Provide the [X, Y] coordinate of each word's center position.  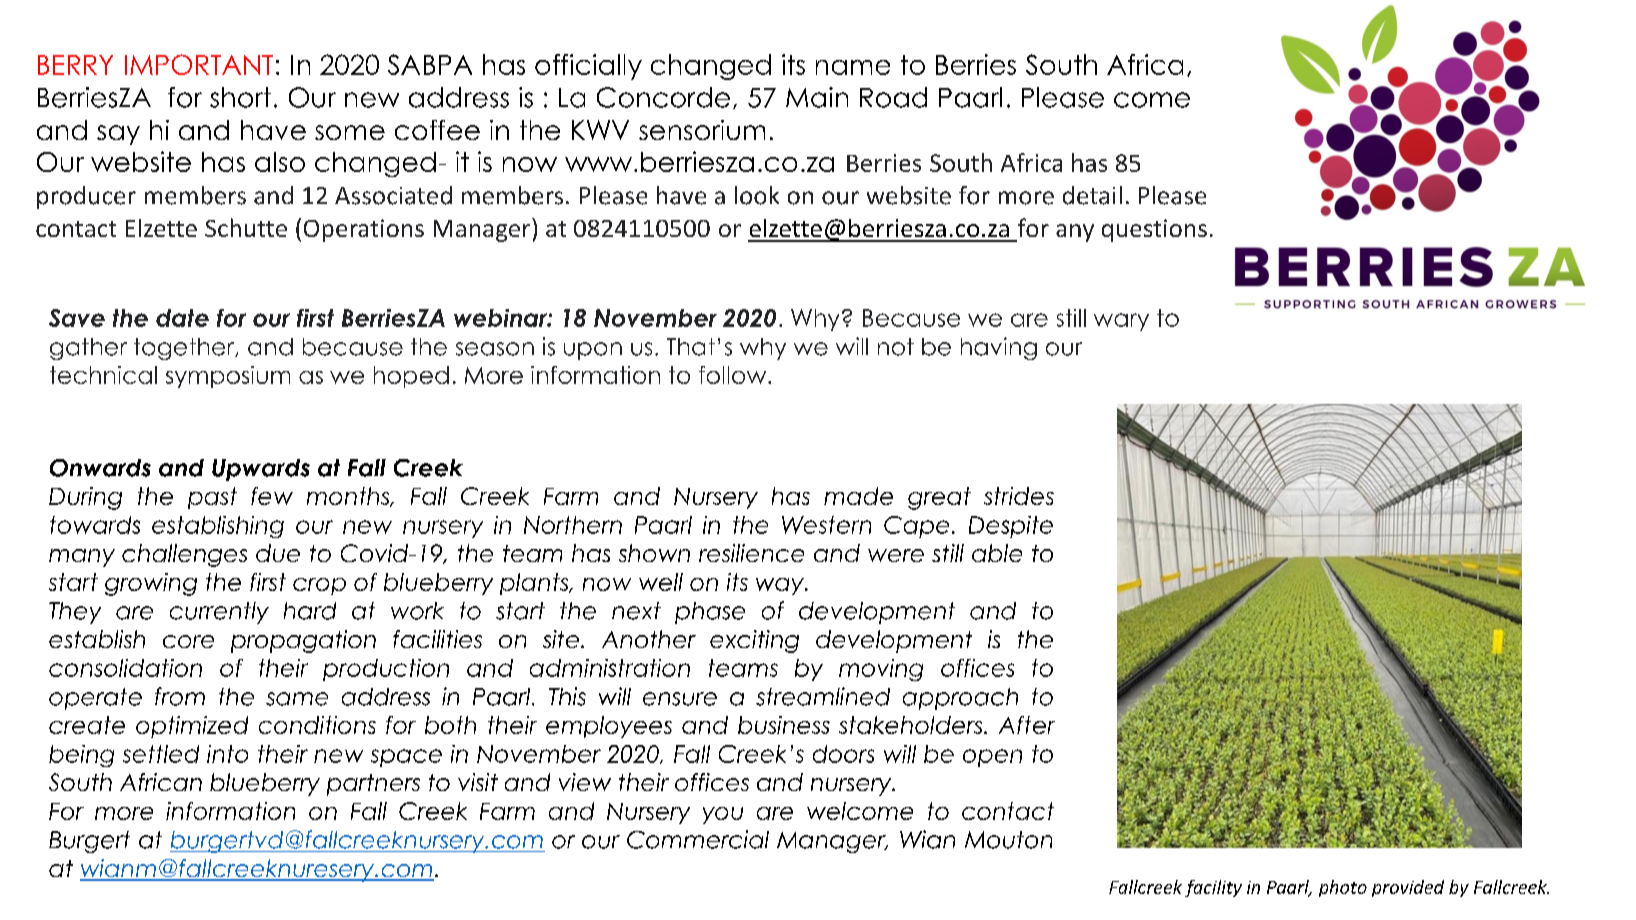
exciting [754, 641]
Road [893, 97]
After [1027, 725]
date [182, 318]
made [858, 496]
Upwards [261, 470]
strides [1019, 496]
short [240, 97]
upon [593, 351]
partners [373, 785]
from [180, 696]
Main [817, 97]
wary [1121, 322]
